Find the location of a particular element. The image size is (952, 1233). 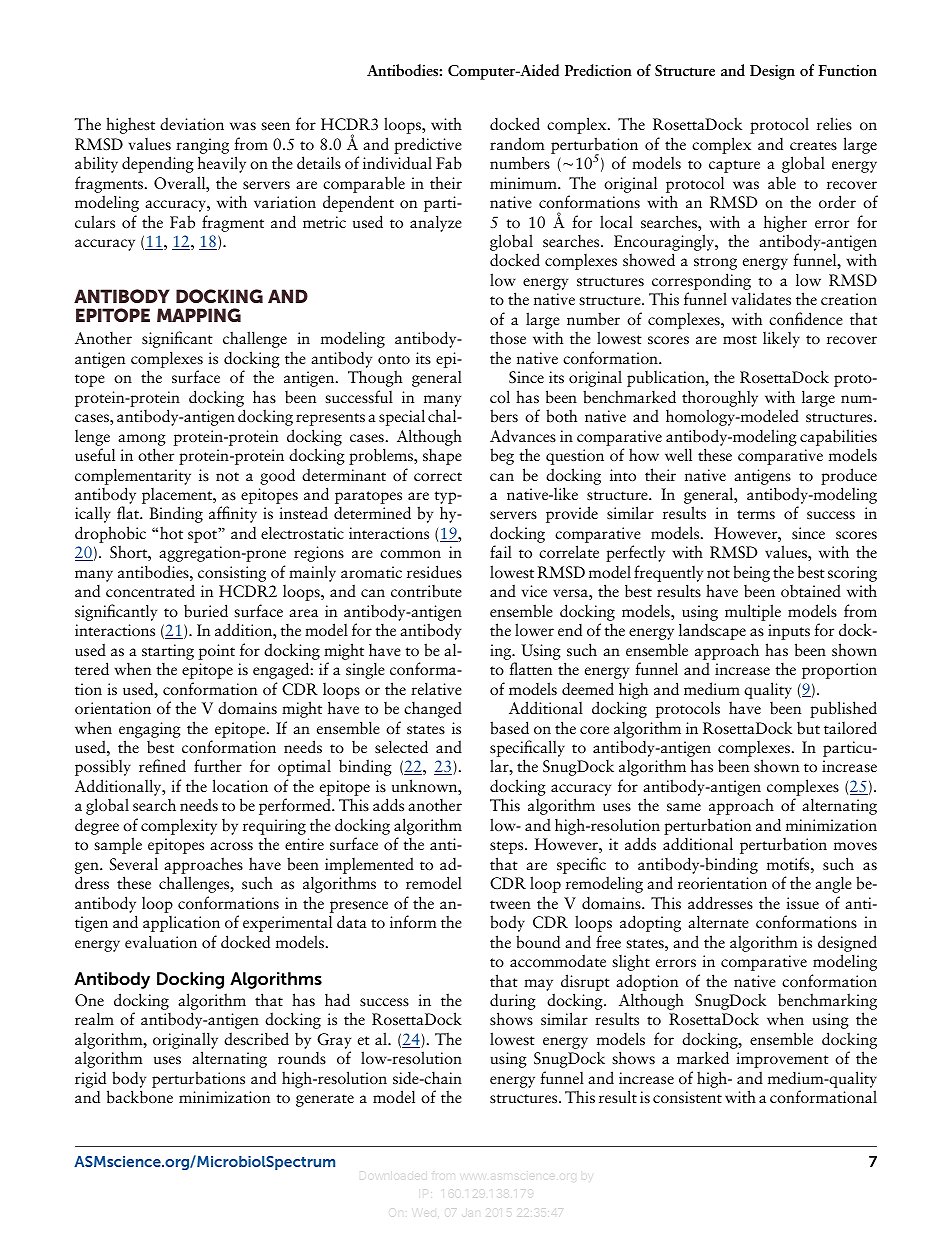

contribute is located at coordinates (426, 591).
